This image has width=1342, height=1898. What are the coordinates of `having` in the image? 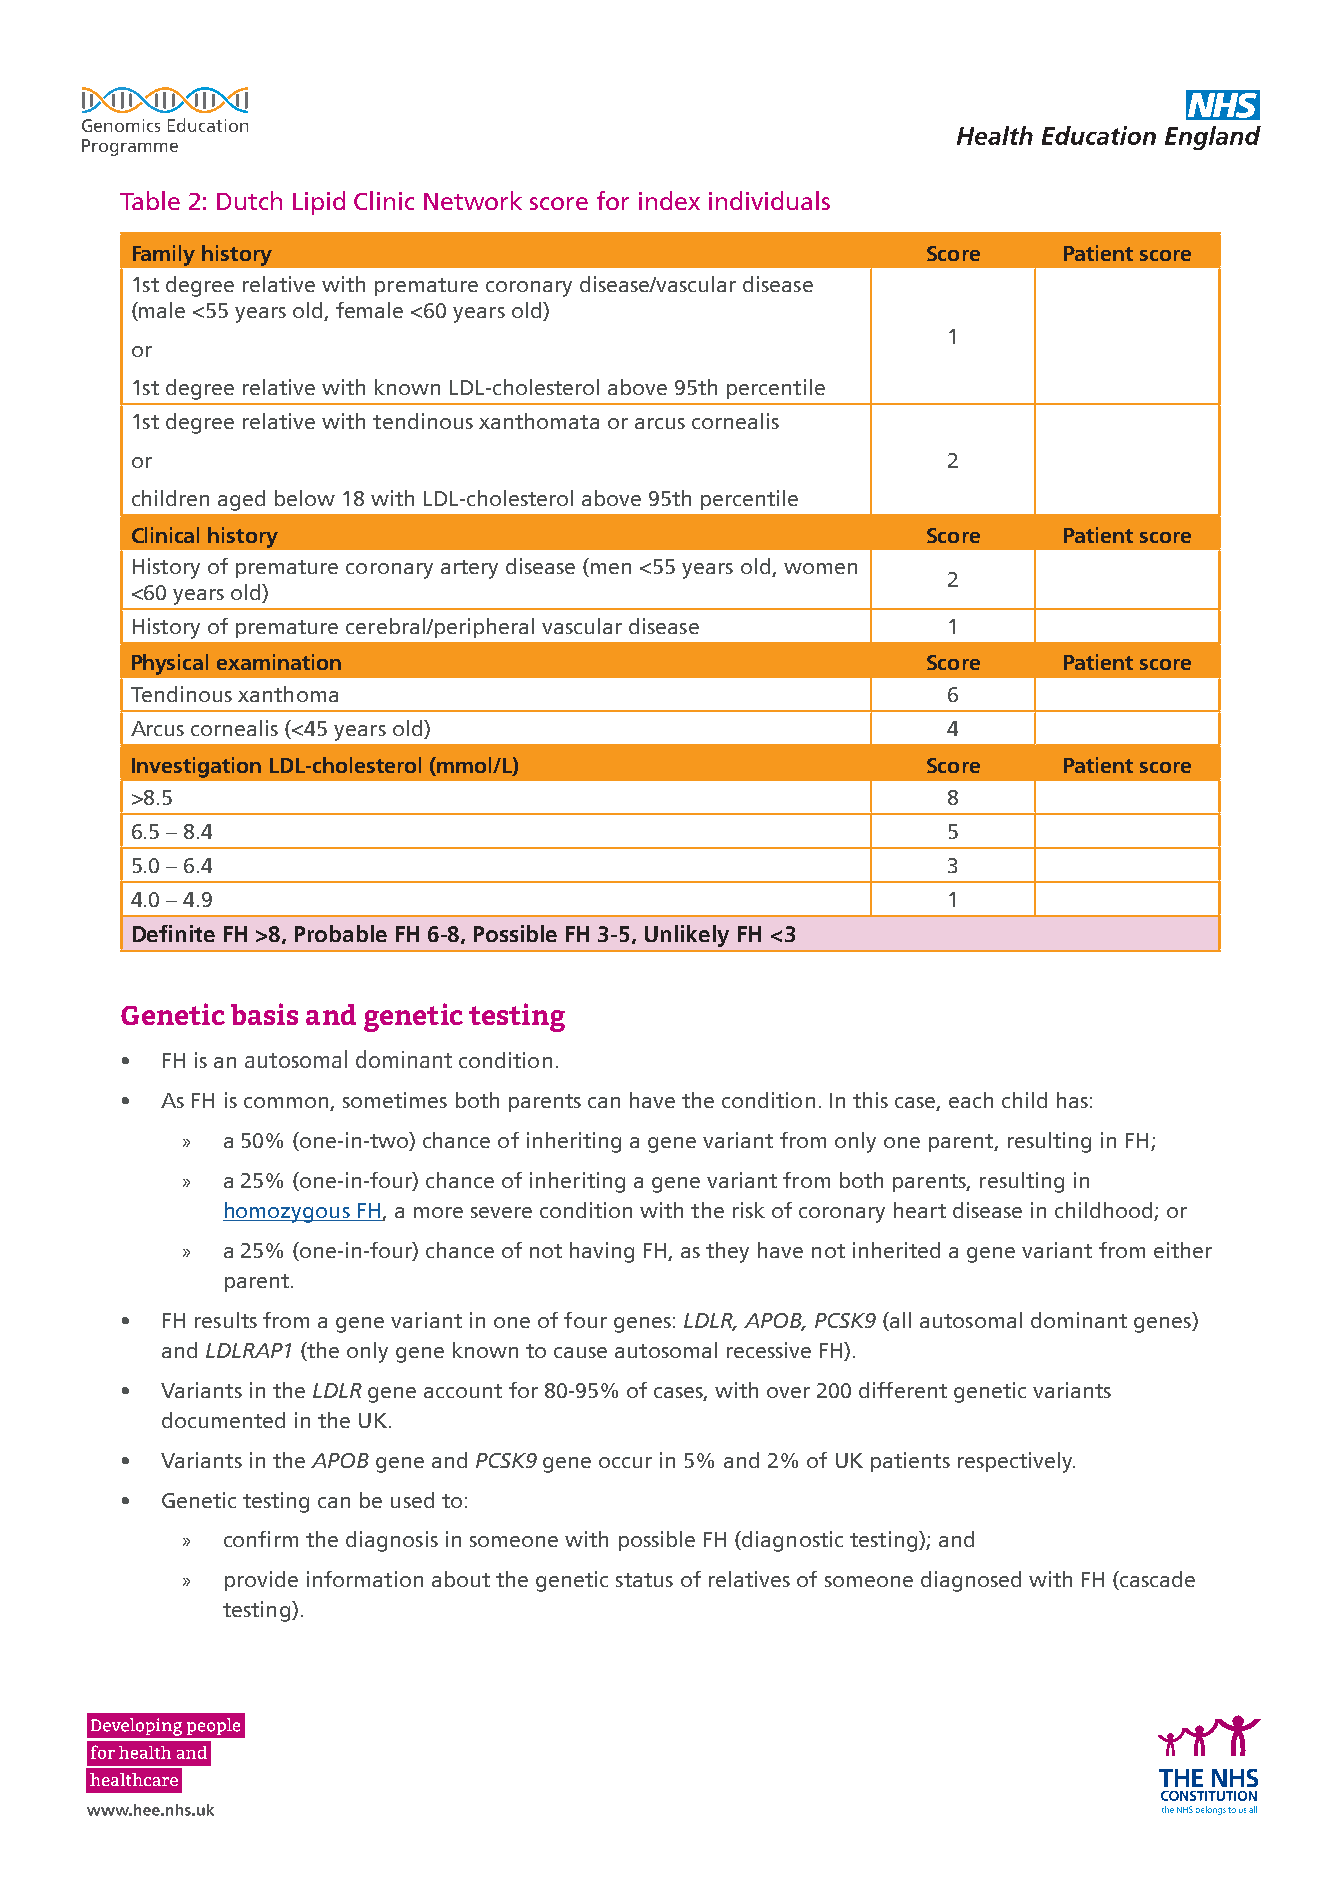 It's located at (602, 1252).
